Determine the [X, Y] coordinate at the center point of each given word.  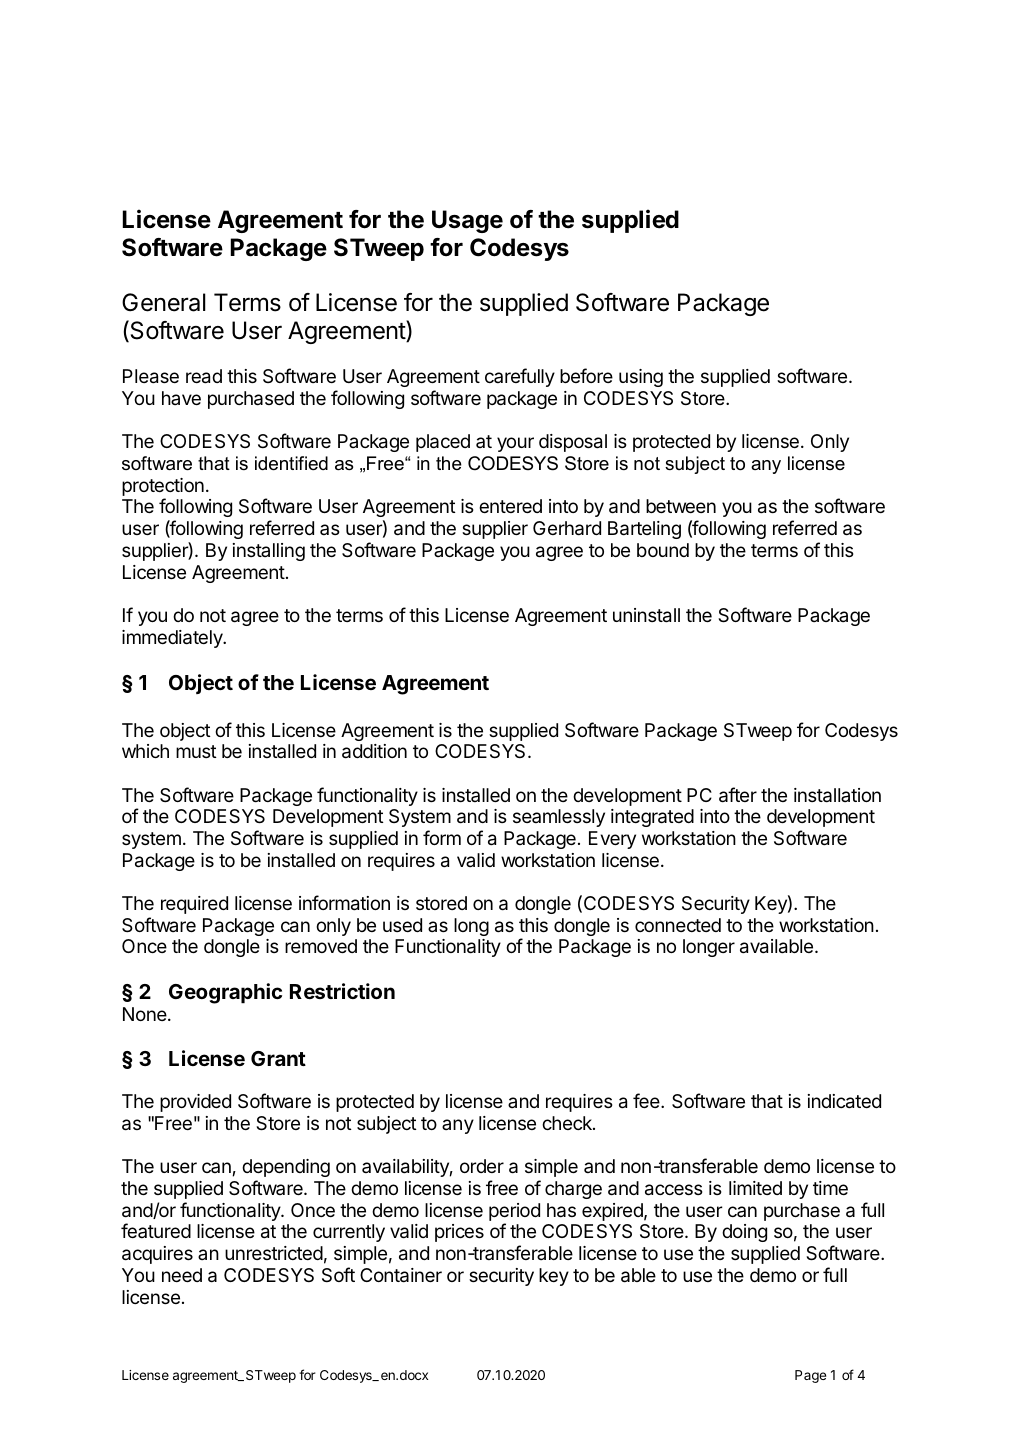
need [182, 1275]
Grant [278, 1058]
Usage [467, 221]
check [568, 1123]
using [641, 378]
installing [269, 552]
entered [510, 506]
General [164, 302]
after [738, 795]
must [196, 751]
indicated [844, 1101]
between [681, 506]
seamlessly [559, 818]
